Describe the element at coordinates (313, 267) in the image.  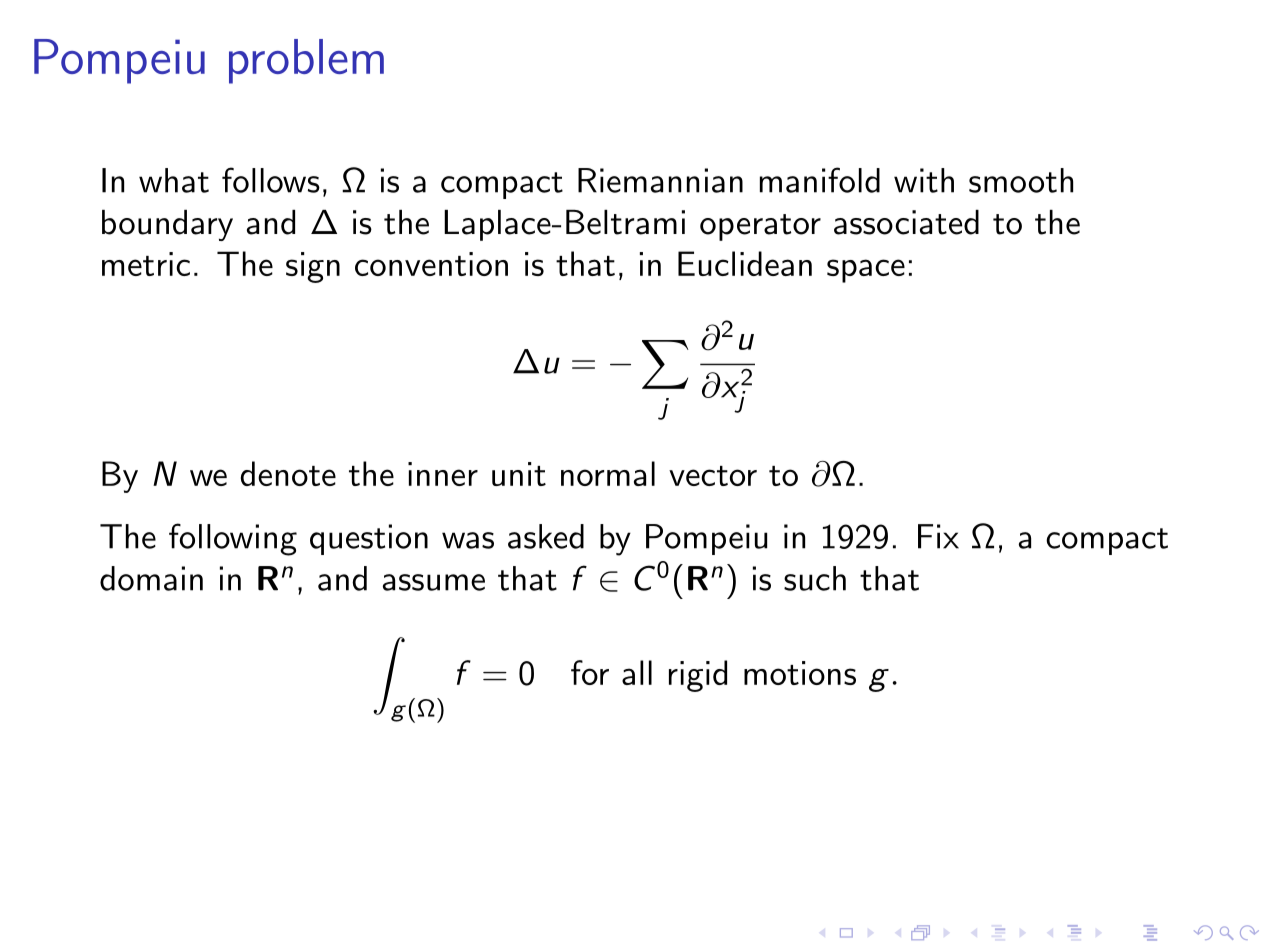
I see `sign` at that location.
